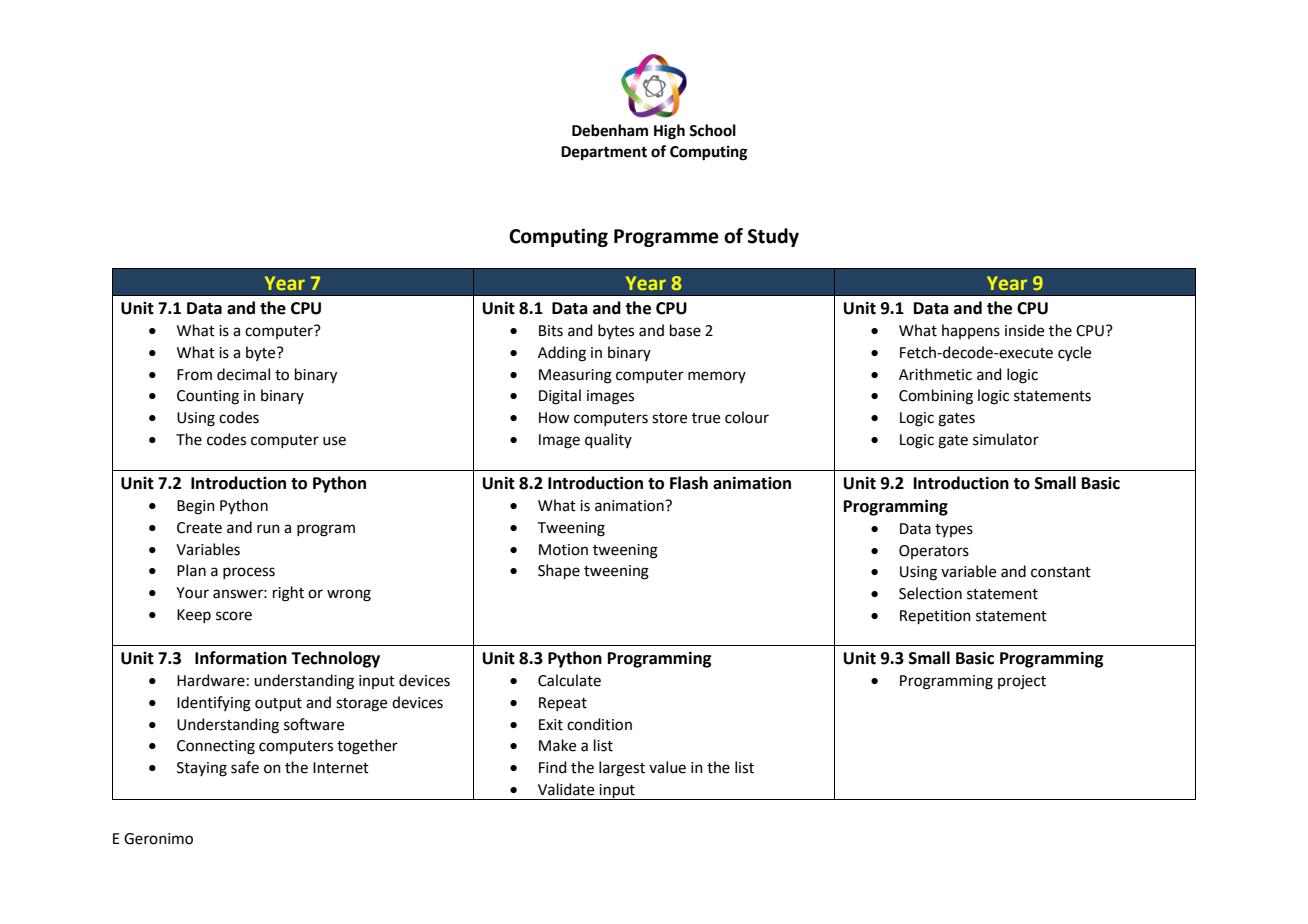 The width and height of the screenshot is (1308, 924). I want to click on value, so click(667, 767).
